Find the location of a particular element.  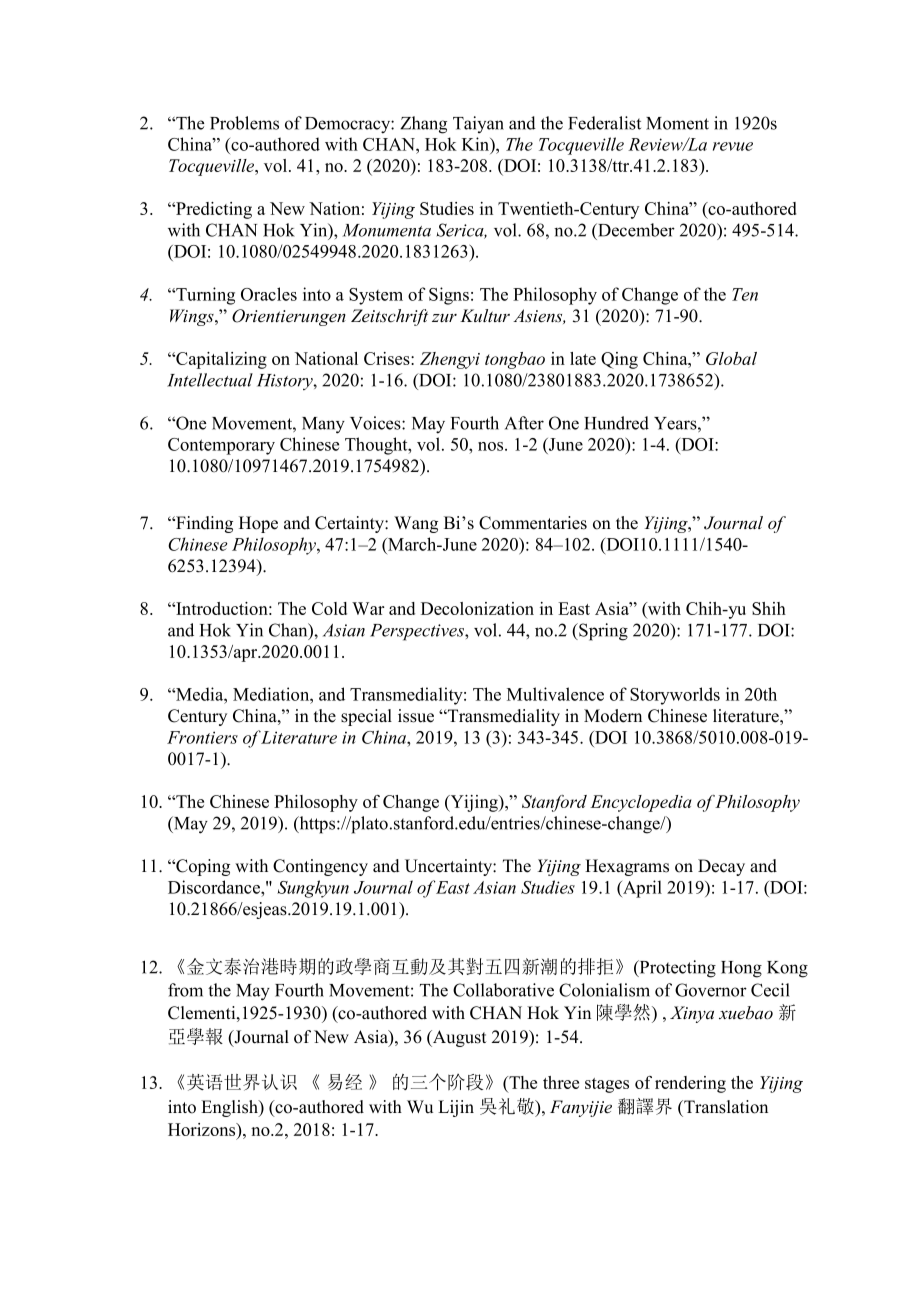

Zhang is located at coordinates (423, 125).
